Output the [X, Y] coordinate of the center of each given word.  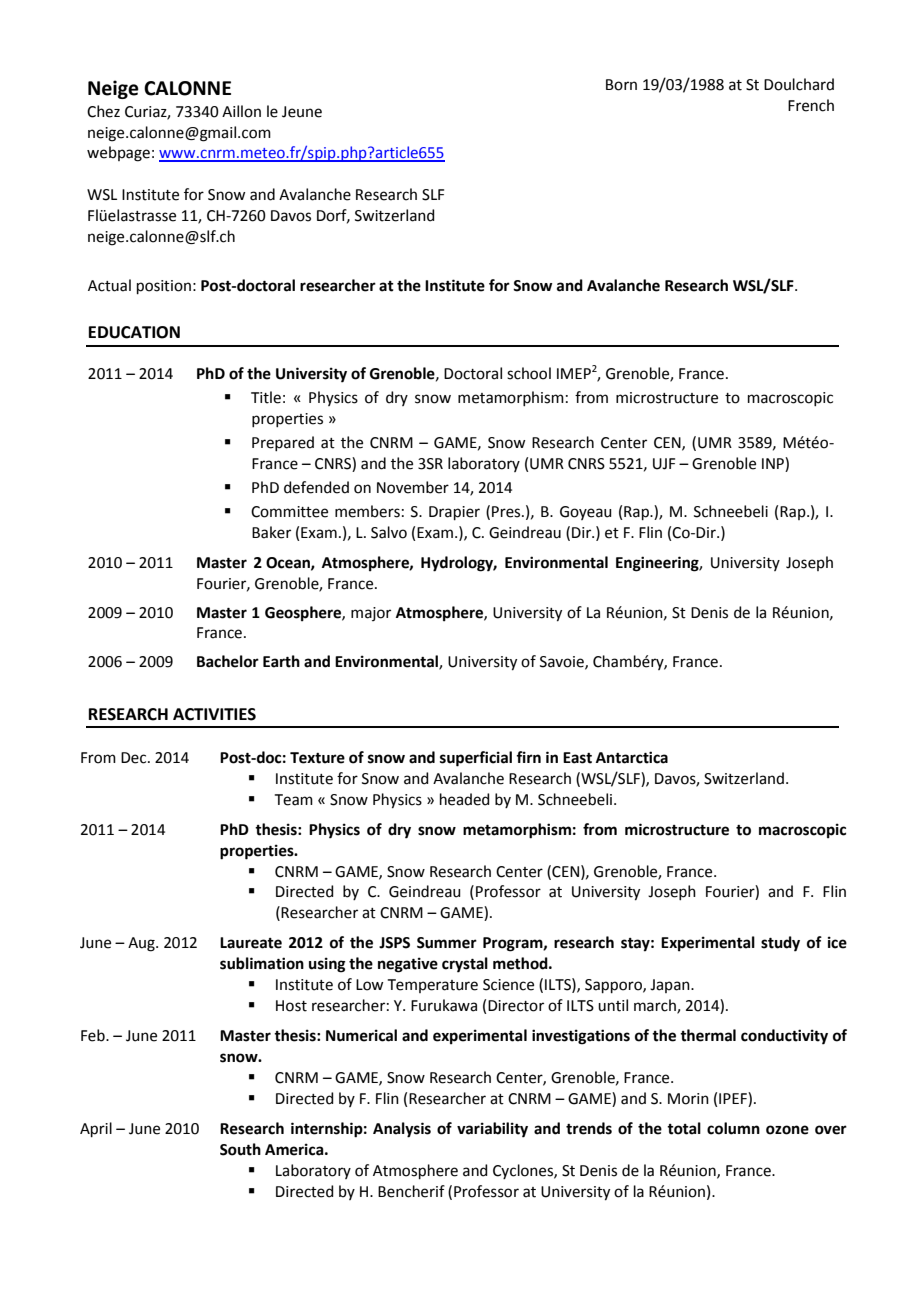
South [240, 1149]
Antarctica [632, 757]
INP [774, 464]
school [529, 373]
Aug [142, 944]
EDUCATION [134, 332]
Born [621, 85]
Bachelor [228, 661]
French [811, 105]
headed [465, 799]
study [780, 944]
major [371, 614]
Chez [103, 111]
